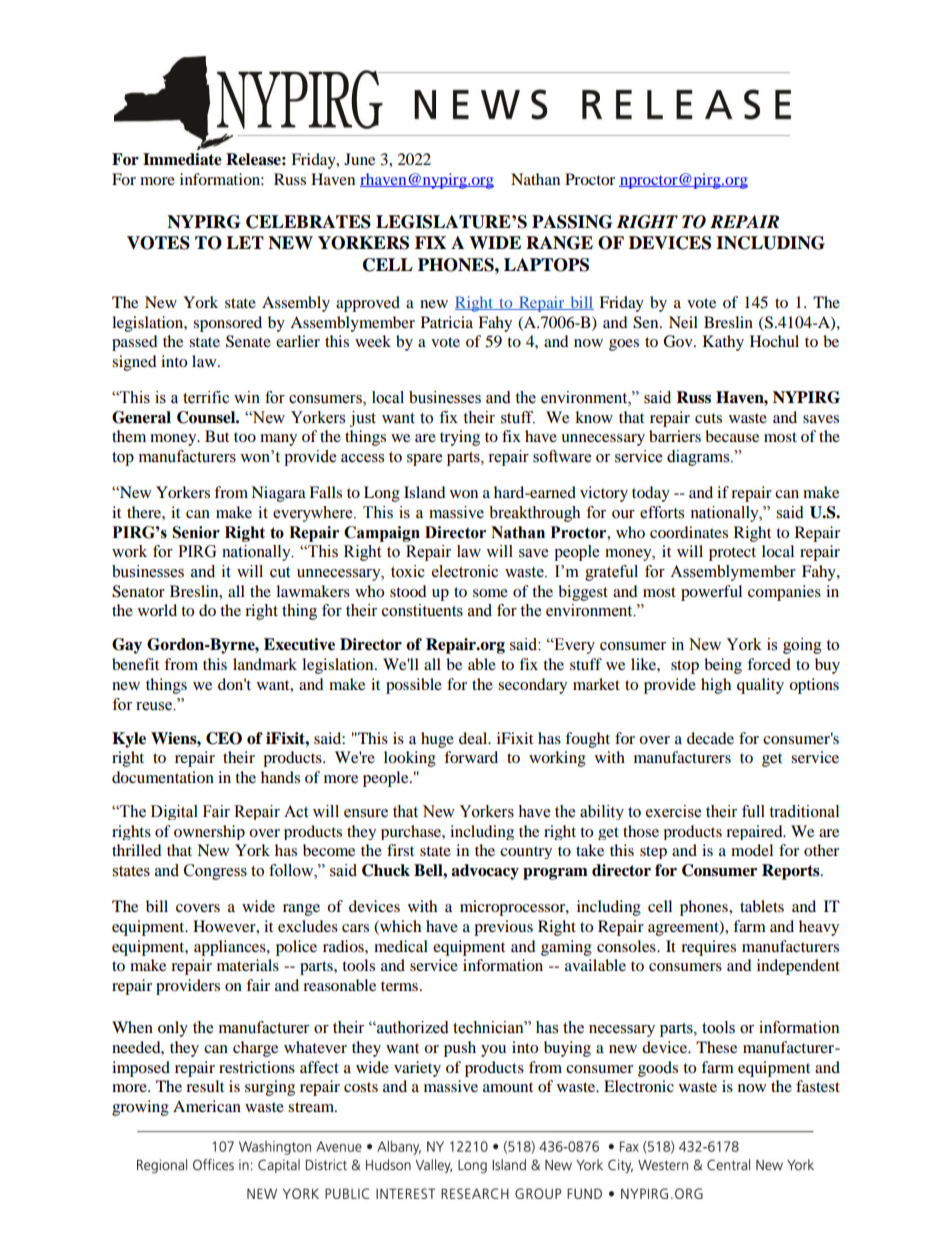 The height and width of the screenshot is (1233, 952). What do you see at coordinates (460, 438) in the screenshot?
I see `trying` at bounding box center [460, 438].
